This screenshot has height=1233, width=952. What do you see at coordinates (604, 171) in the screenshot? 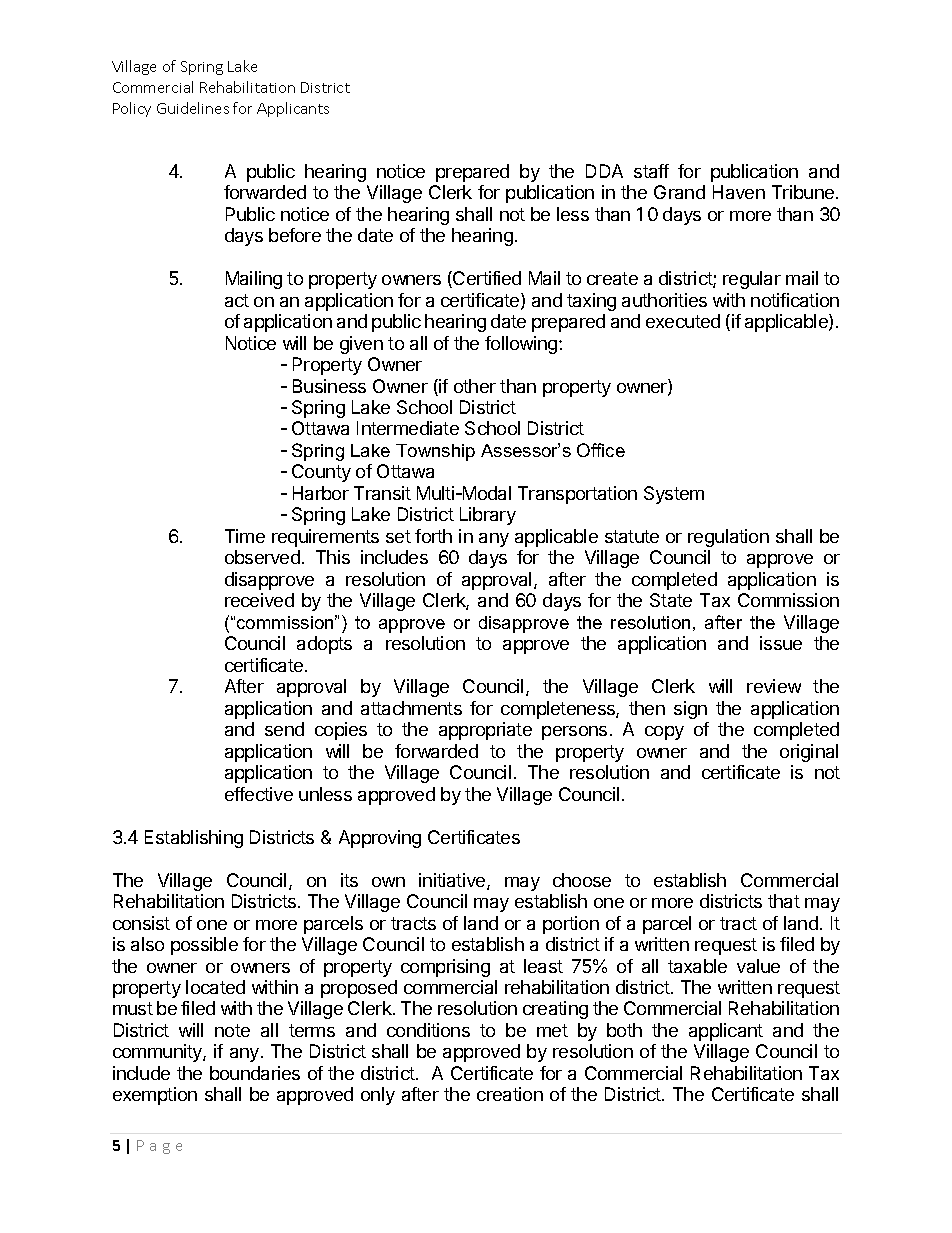
I see `DDA` at bounding box center [604, 171].
